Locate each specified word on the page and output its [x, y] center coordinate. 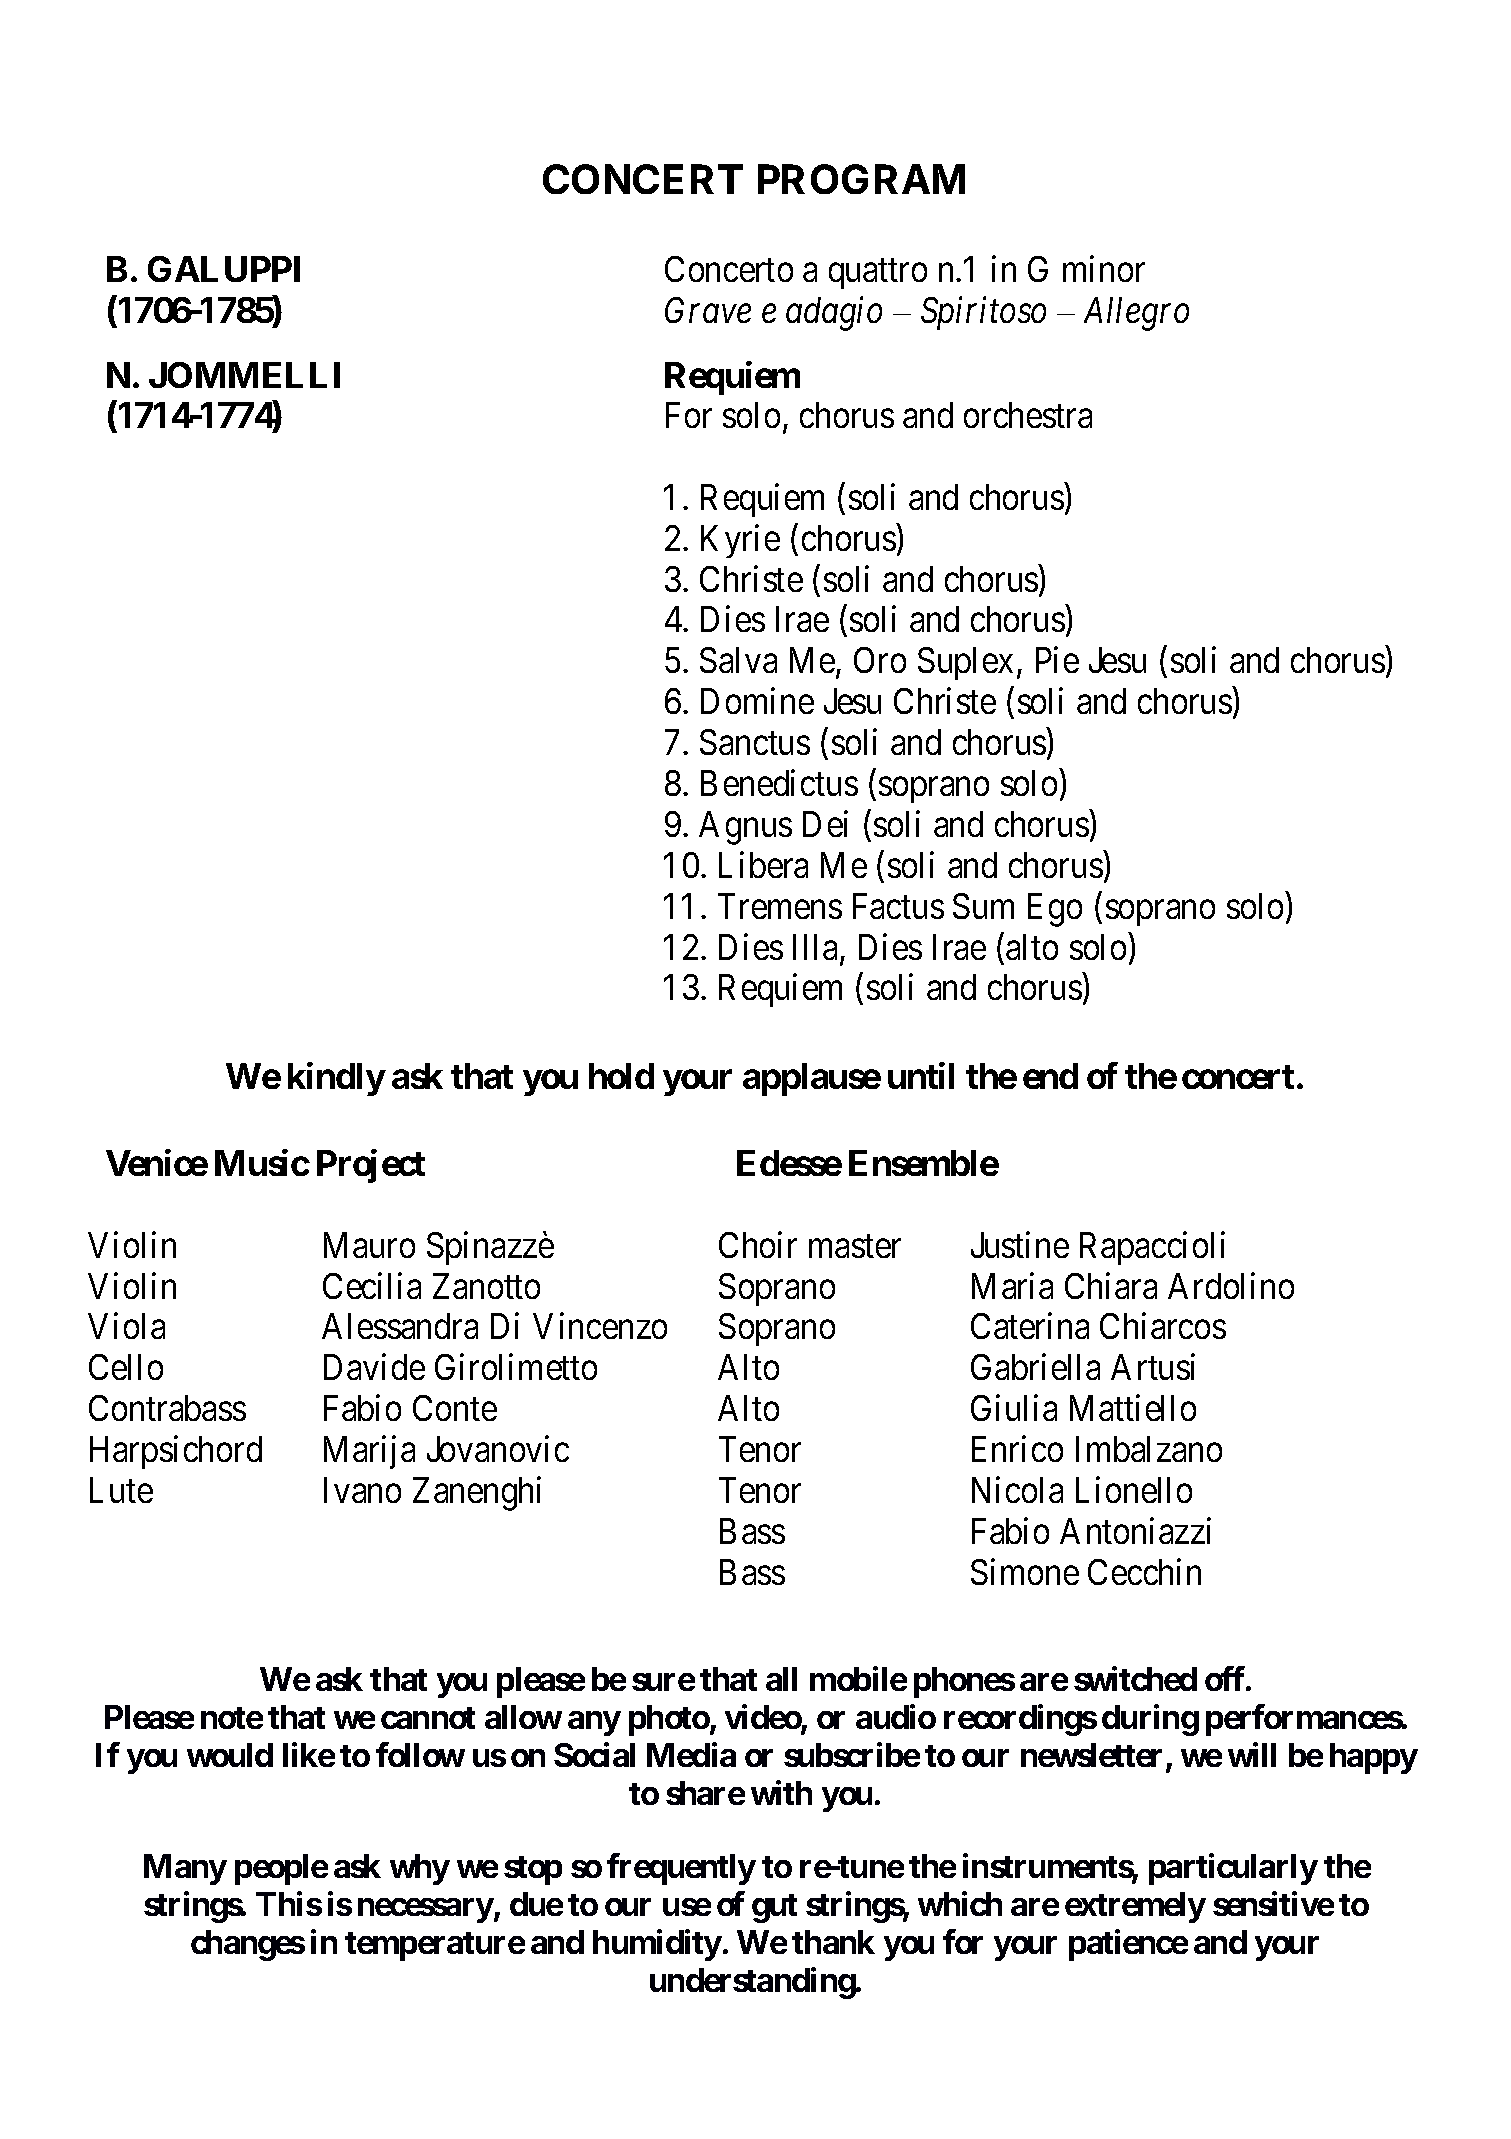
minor [1104, 268]
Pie [1057, 660]
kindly [336, 1079]
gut [774, 1908]
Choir [758, 1244]
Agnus [745, 828]
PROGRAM [861, 179]
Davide [374, 1367]
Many [185, 1869]
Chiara [1111, 1285]
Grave [708, 310]
